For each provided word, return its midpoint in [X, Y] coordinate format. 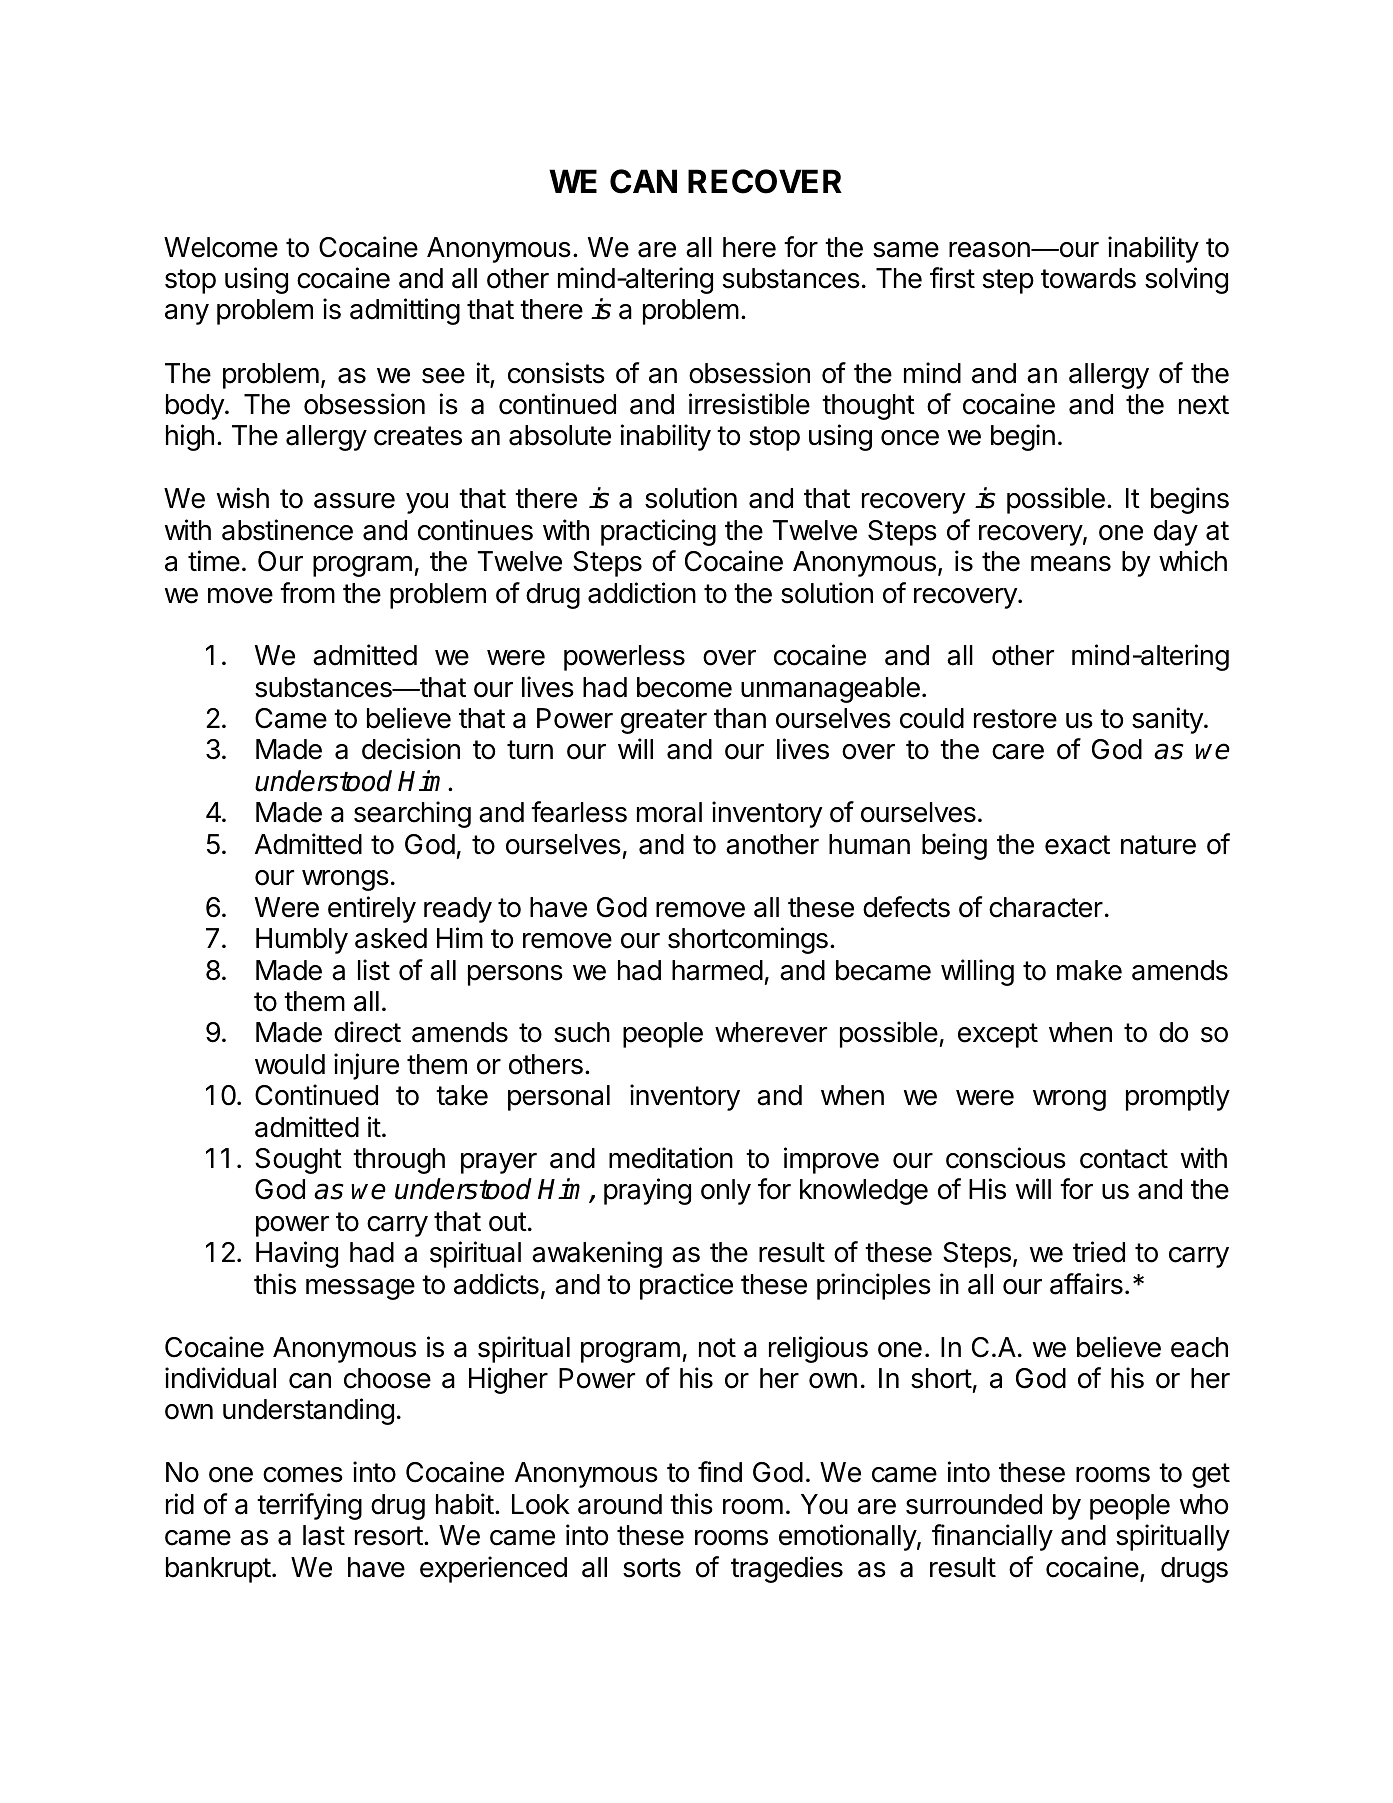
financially [992, 1537]
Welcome [221, 247]
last [324, 1535]
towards [1088, 278]
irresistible [749, 404]
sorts [652, 1568]
